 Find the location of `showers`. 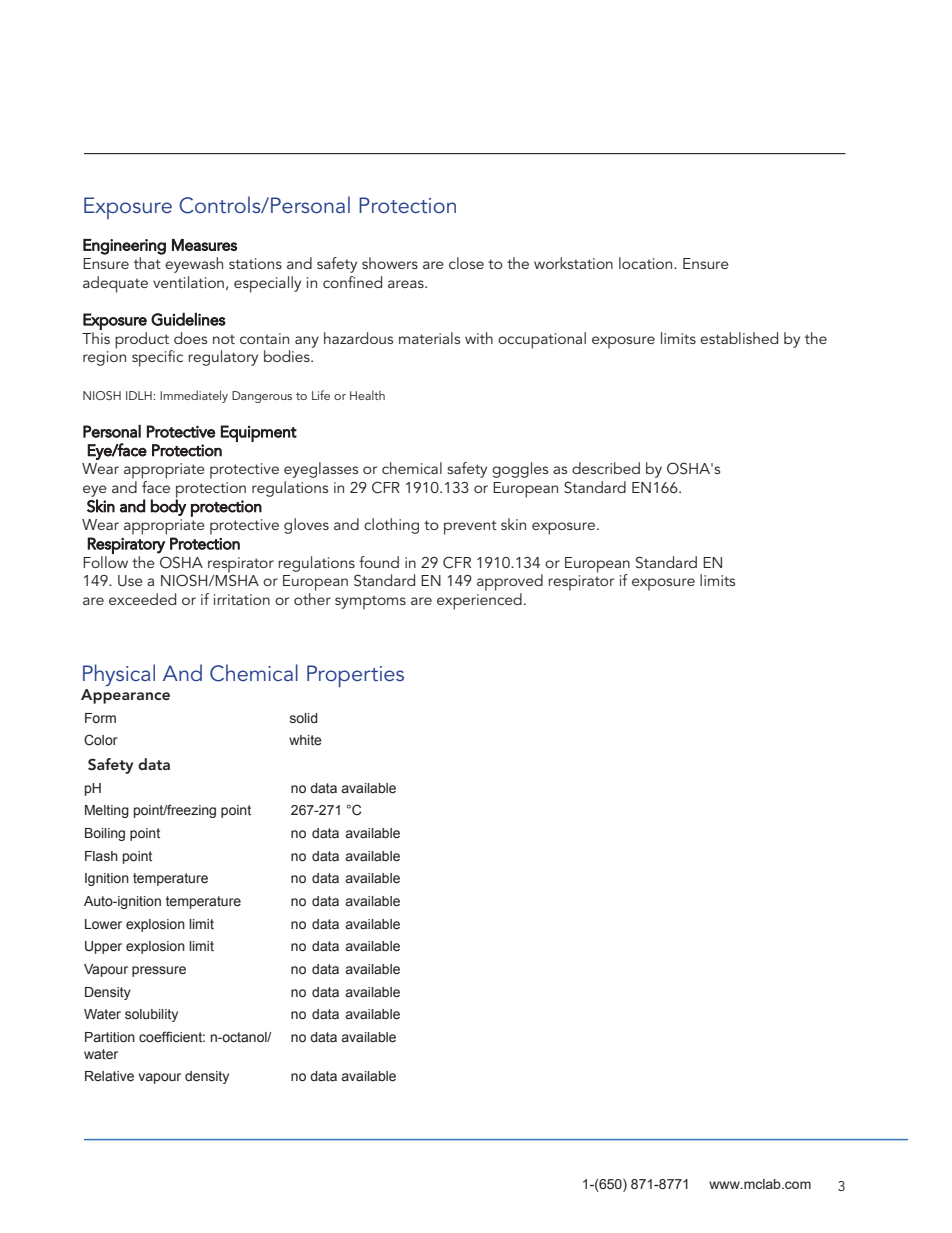

showers is located at coordinates (390, 263).
